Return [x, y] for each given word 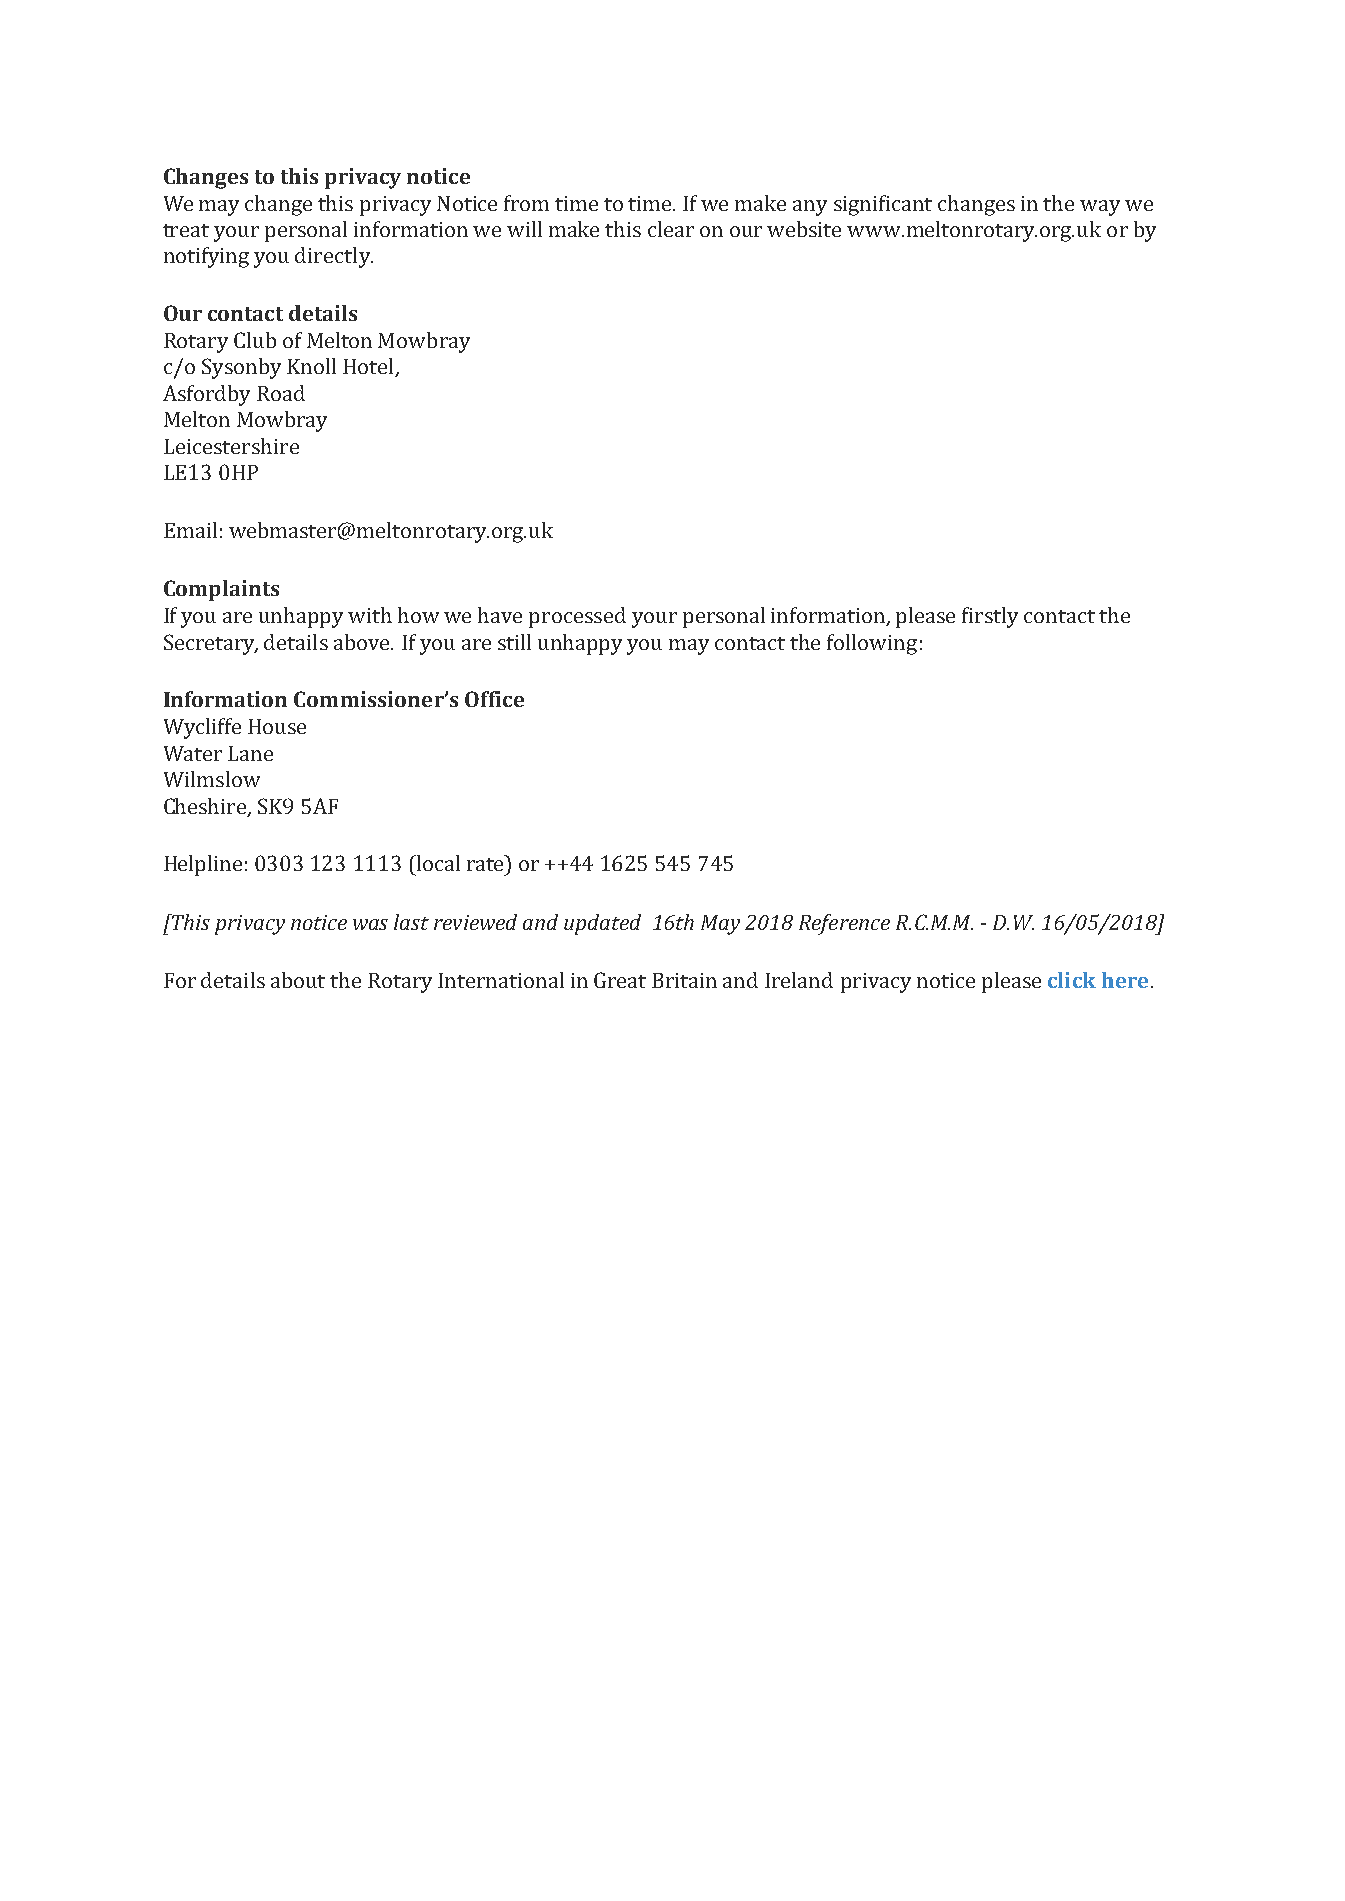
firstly [990, 617]
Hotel [369, 367]
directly [333, 257]
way [1100, 208]
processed [577, 617]
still [514, 642]
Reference [844, 924]
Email [190, 530]
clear [671, 229]
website [804, 229]
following [872, 644]
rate [487, 863]
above [363, 642]
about [298, 980]
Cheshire [206, 807]
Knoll [311, 366]
